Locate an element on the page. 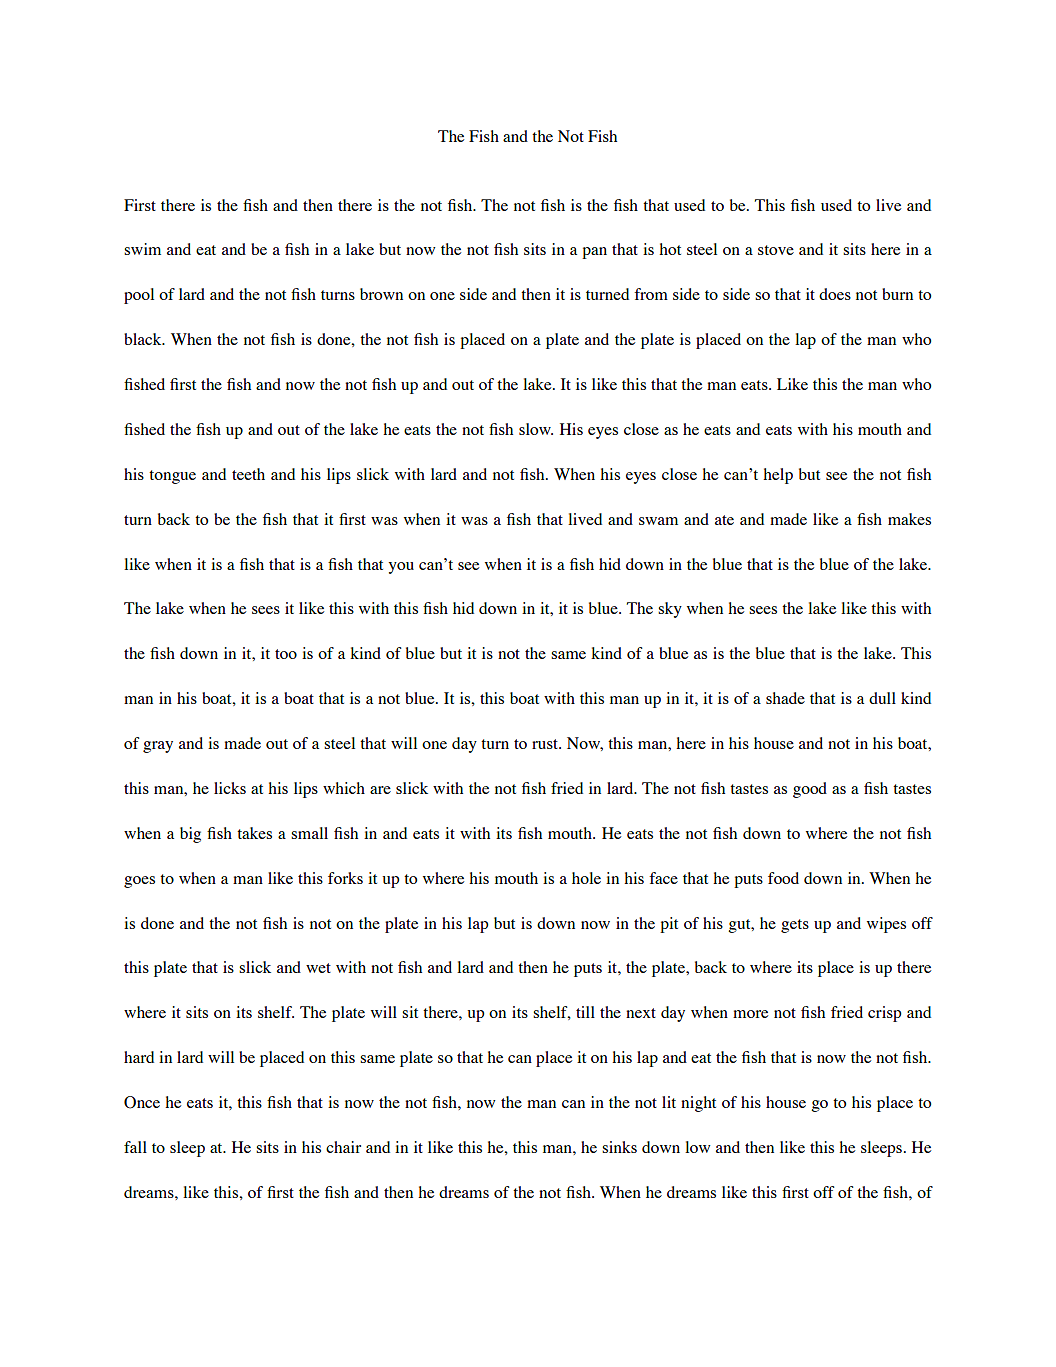 This page has height=1367, width=1056. rust is located at coordinates (546, 744).
